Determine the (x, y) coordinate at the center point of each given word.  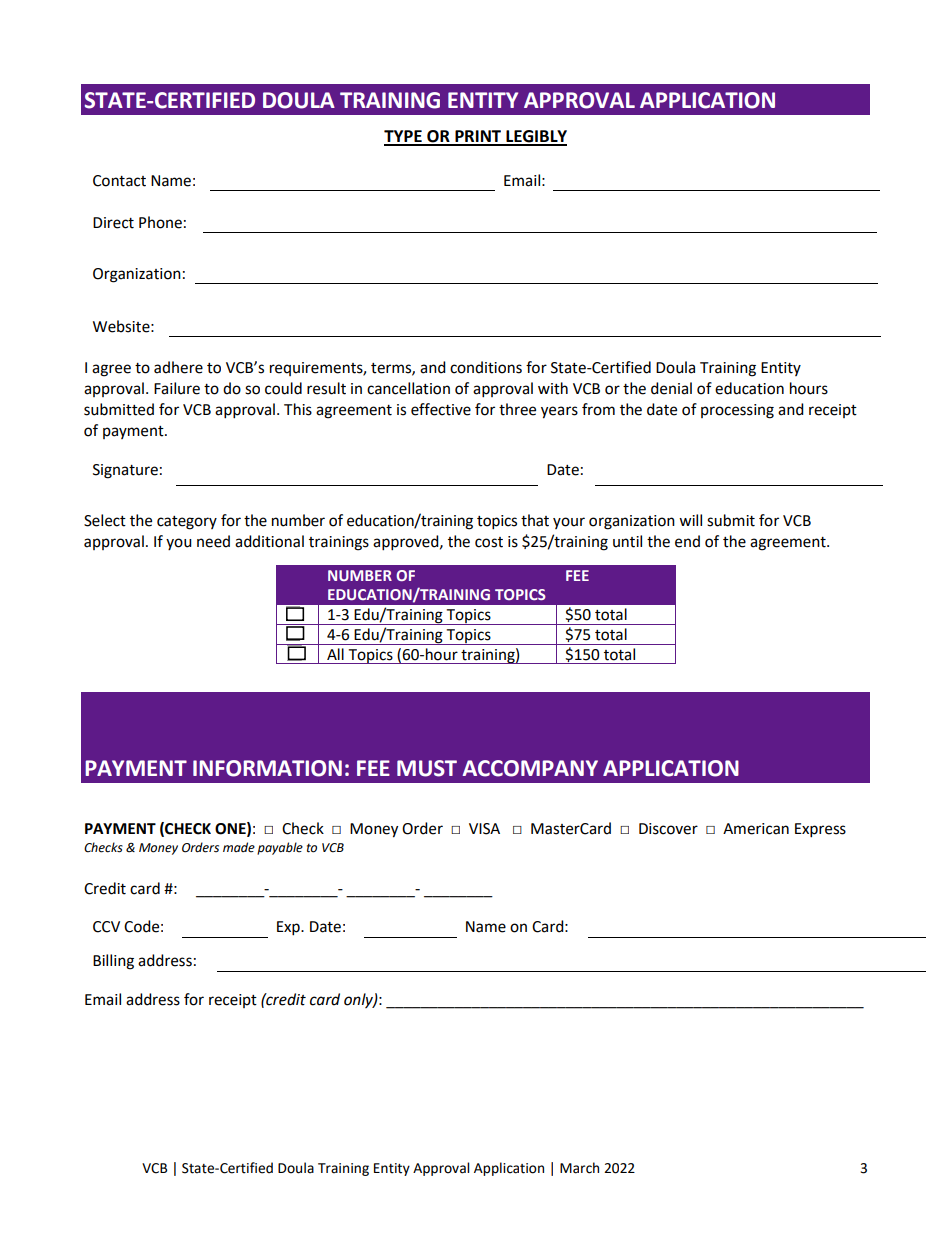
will (690, 520)
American (756, 829)
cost (489, 542)
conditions (486, 367)
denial (671, 388)
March (579, 1168)
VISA (484, 829)
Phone (160, 222)
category (187, 523)
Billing (113, 962)
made (239, 847)
